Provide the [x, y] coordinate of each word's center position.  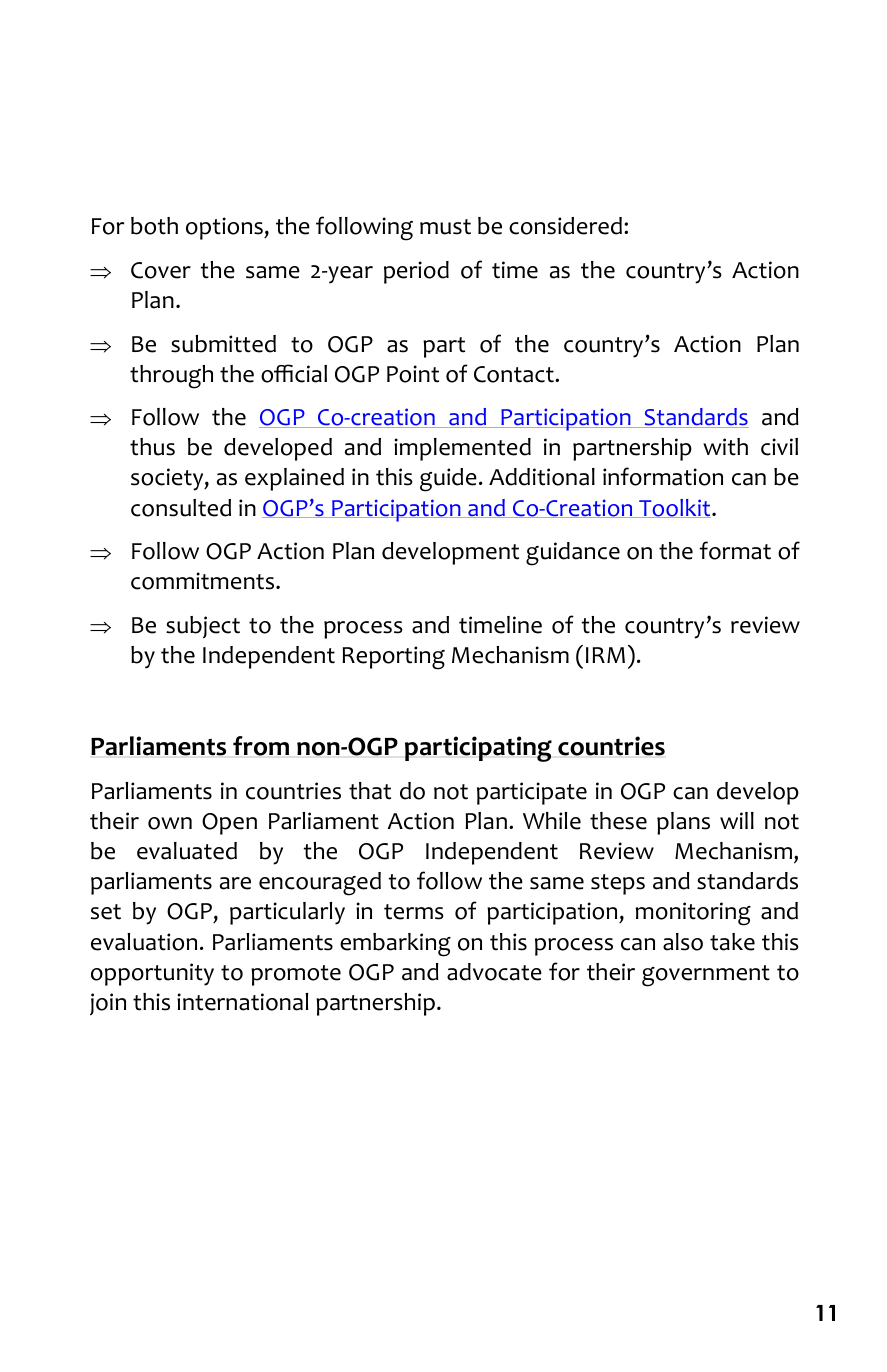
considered [565, 226]
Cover [161, 270]
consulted [181, 508]
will [737, 820]
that [370, 791]
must [445, 227]
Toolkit [675, 508]
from [261, 746]
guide [448, 480]
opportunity [152, 974]
